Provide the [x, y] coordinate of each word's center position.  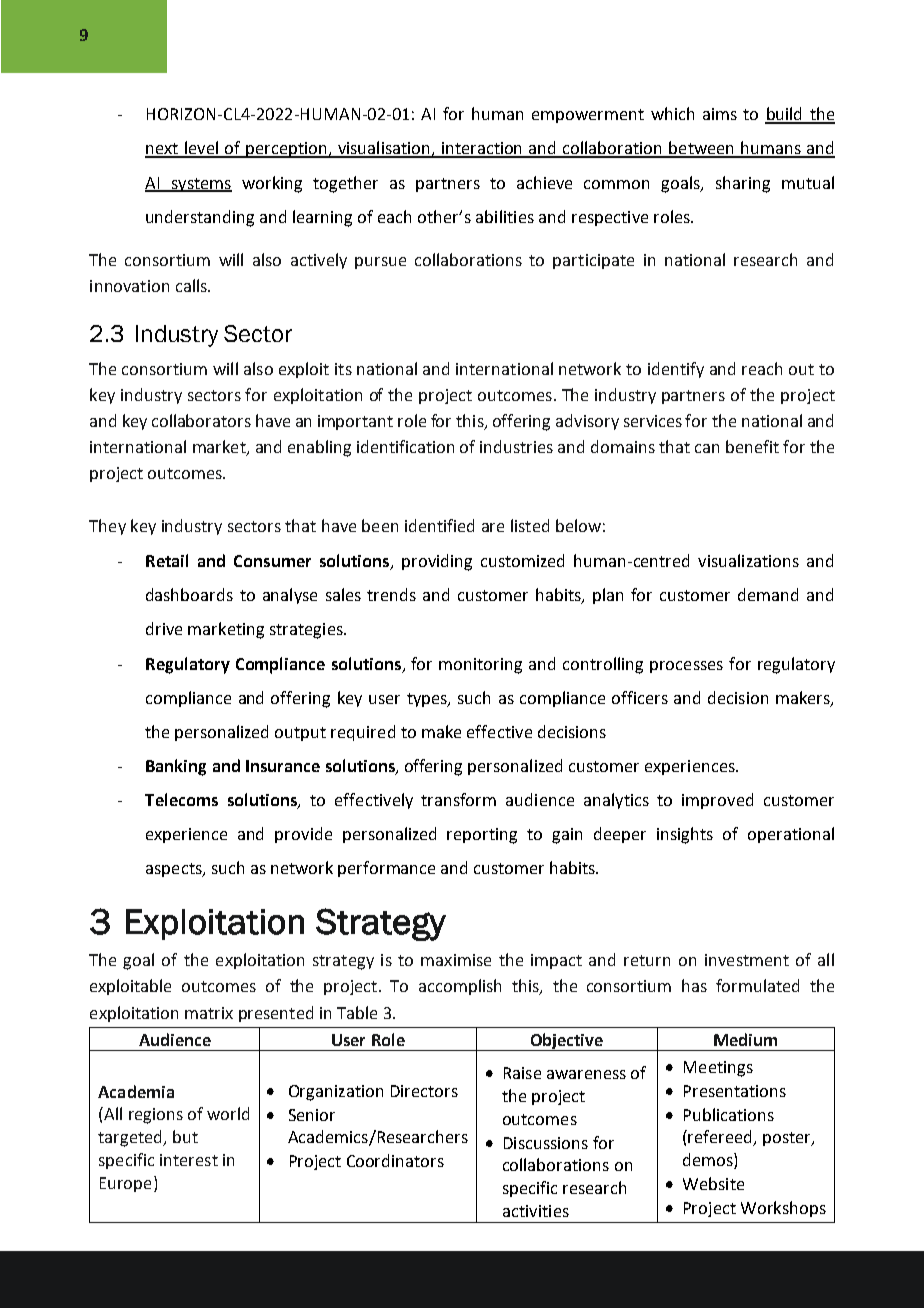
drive [164, 628]
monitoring [480, 666]
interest [189, 1160]
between [702, 149]
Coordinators [395, 1160]
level [202, 149]
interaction [482, 149]
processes [686, 667]
